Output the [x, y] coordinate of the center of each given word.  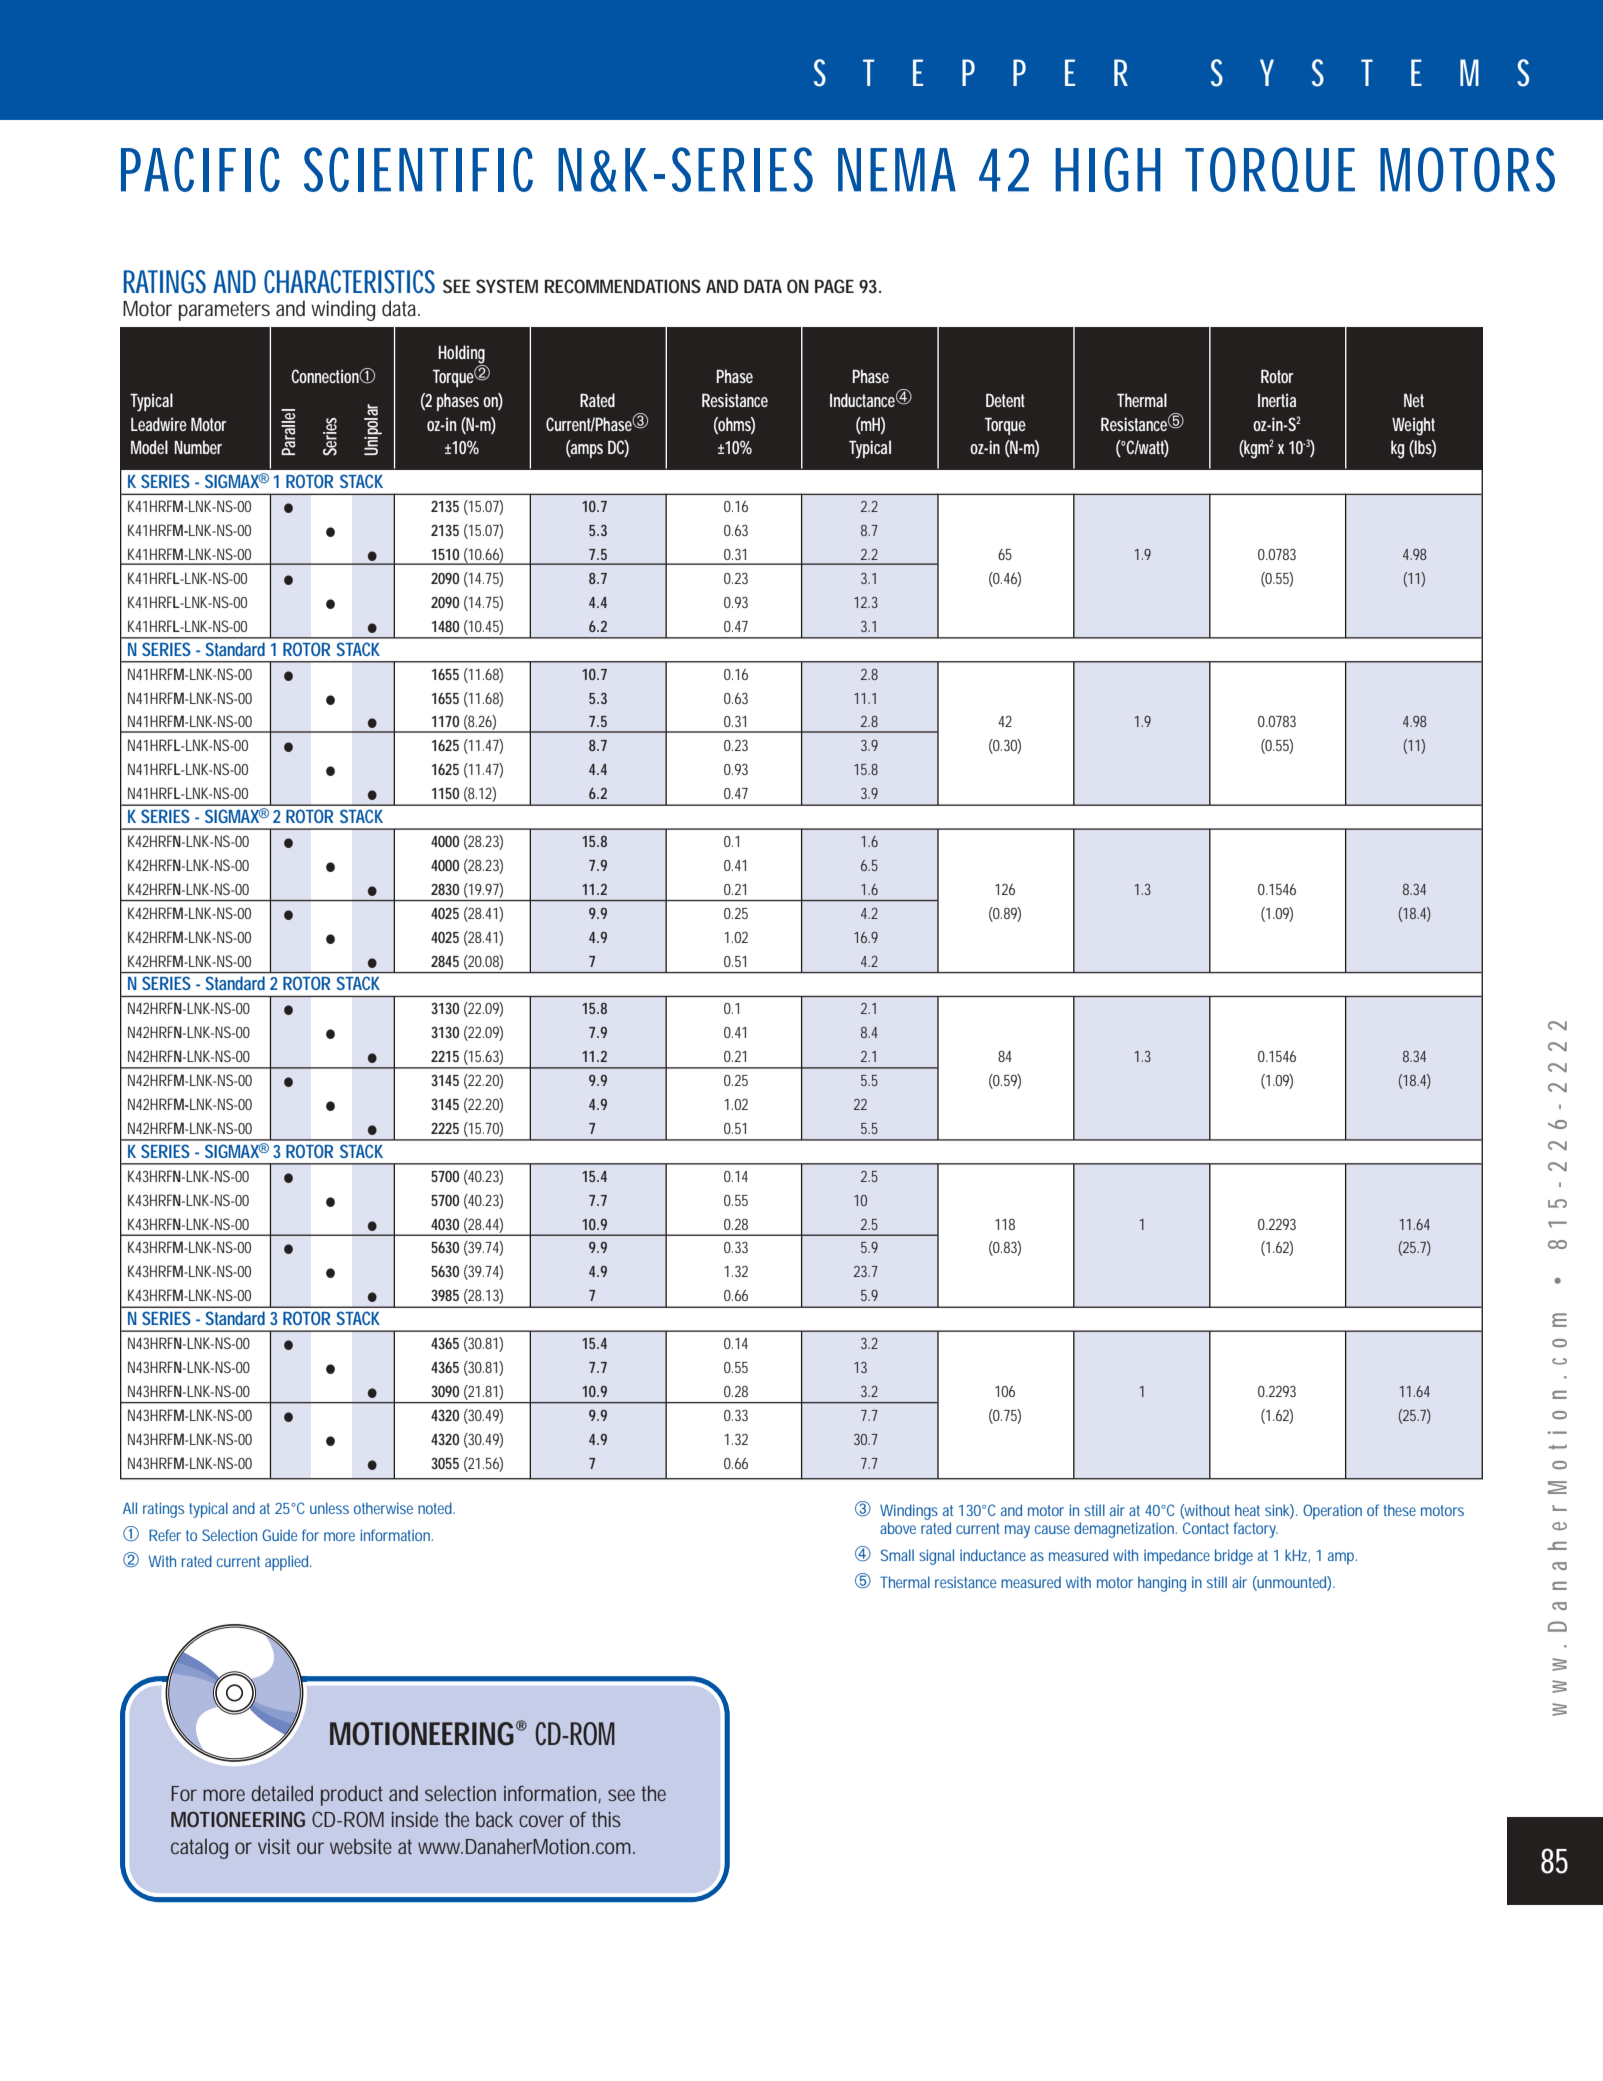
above [898, 1528]
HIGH [1108, 169]
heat [1247, 1510]
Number [198, 447]
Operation [1332, 1512]
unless [329, 1508]
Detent [1005, 400]
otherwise [383, 1508]
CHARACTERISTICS [349, 282]
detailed [282, 1793]
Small [897, 1555]
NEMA [897, 170]
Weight [1413, 426]
